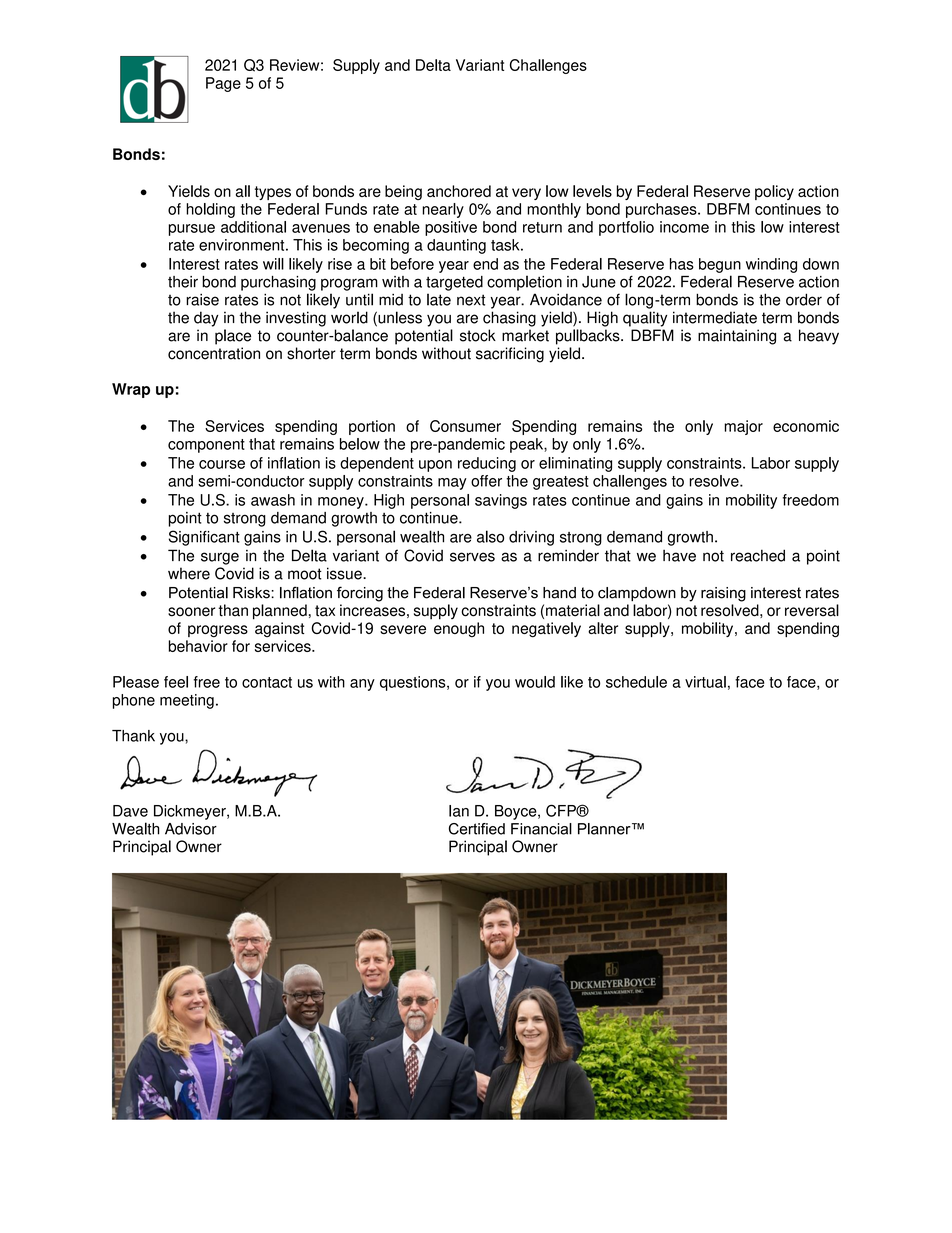 The width and height of the document is (952, 1233). Describe the element at coordinates (487, 464) in the document. I see `reducing` at that location.
